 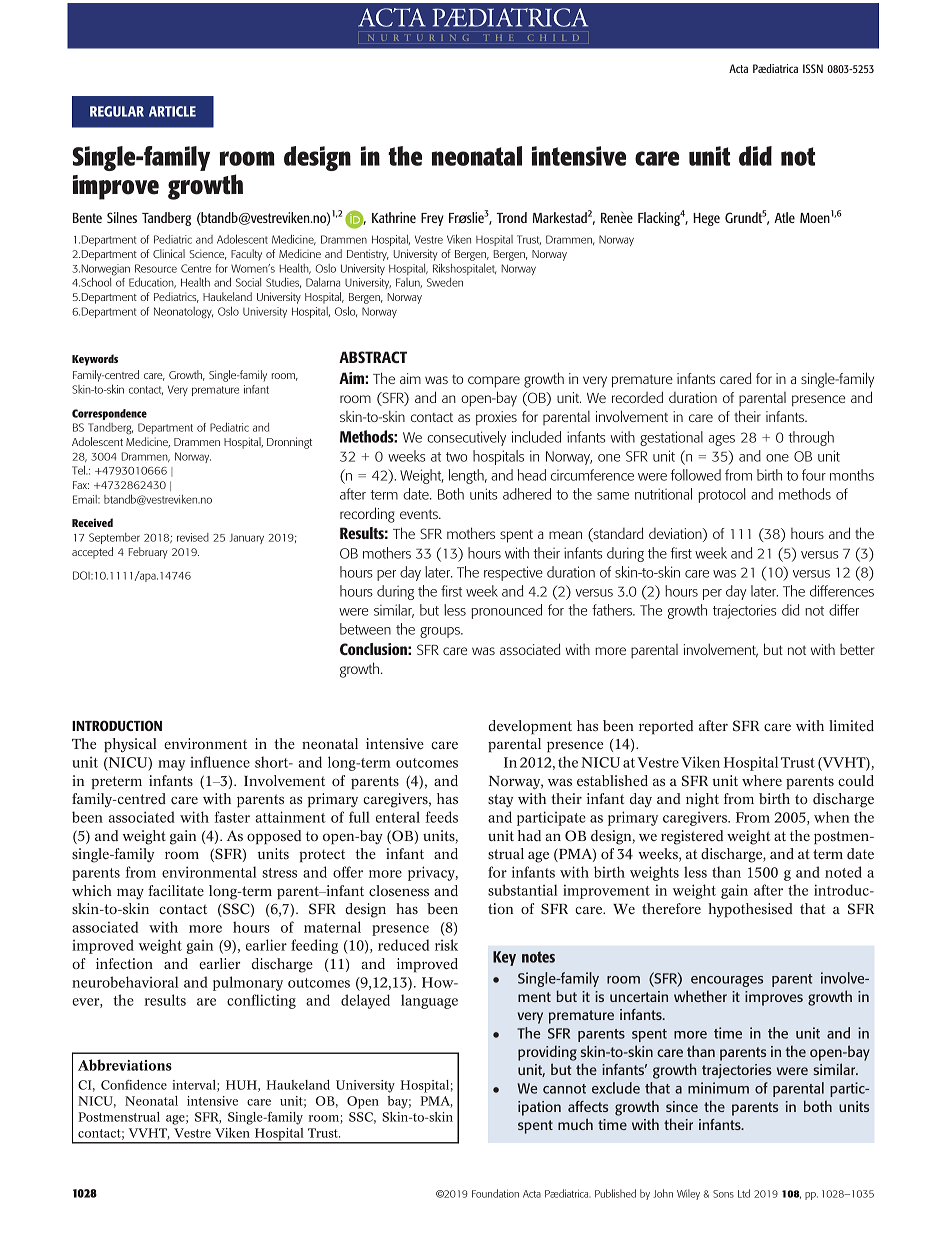 What do you see at coordinates (445, 282) in the page?
I see `Sweden` at bounding box center [445, 282].
